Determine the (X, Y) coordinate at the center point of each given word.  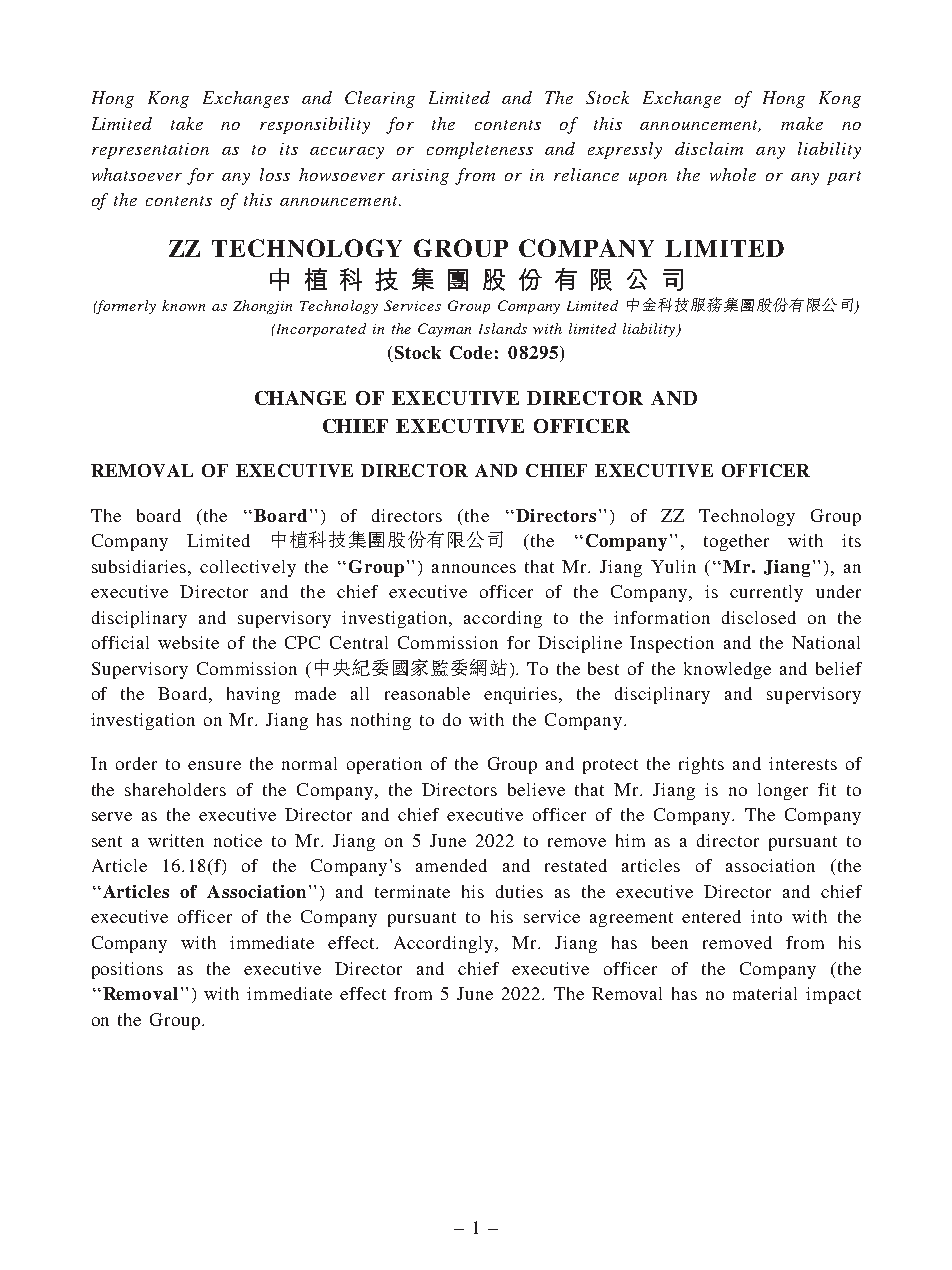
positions (127, 970)
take (187, 123)
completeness (480, 150)
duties (519, 891)
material (765, 993)
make (802, 123)
